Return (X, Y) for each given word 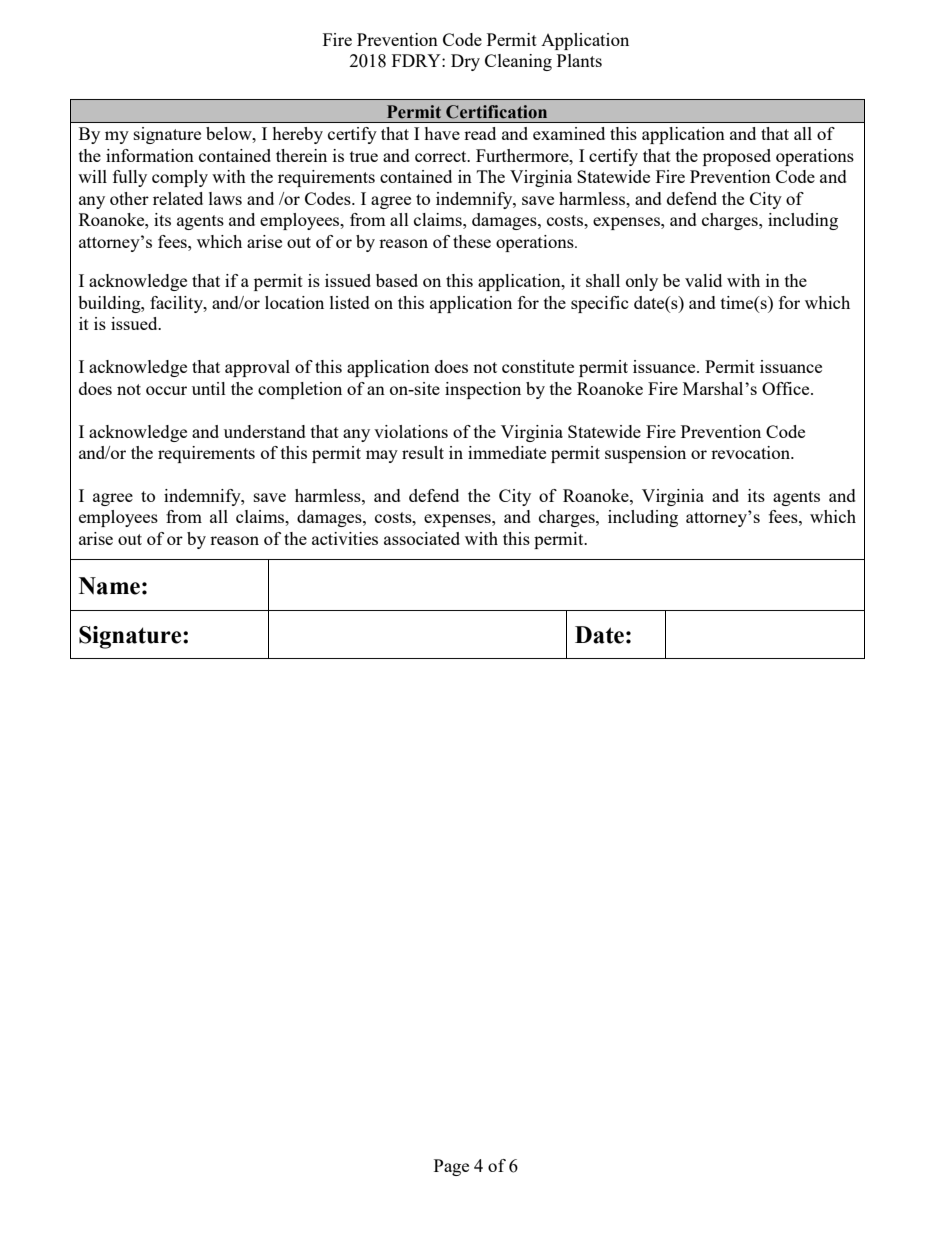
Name (109, 586)
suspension (645, 454)
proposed (737, 157)
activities (345, 538)
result (423, 452)
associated (422, 538)
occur (166, 390)
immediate (507, 452)
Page (451, 1167)
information (150, 155)
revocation (752, 452)
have (442, 133)
